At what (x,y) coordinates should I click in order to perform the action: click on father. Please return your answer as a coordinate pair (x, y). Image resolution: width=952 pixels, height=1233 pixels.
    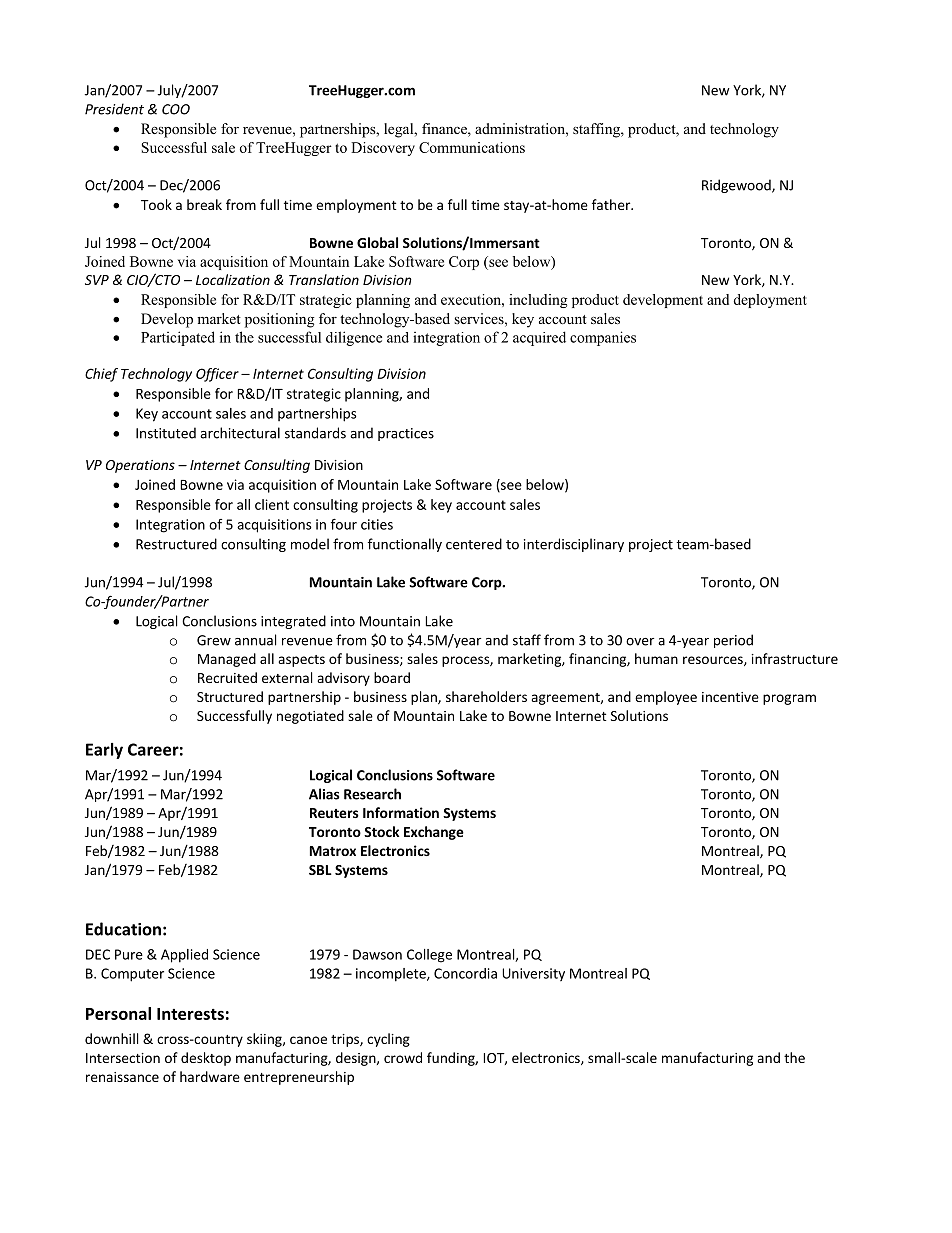
    Looking at the image, I should click on (612, 204).
